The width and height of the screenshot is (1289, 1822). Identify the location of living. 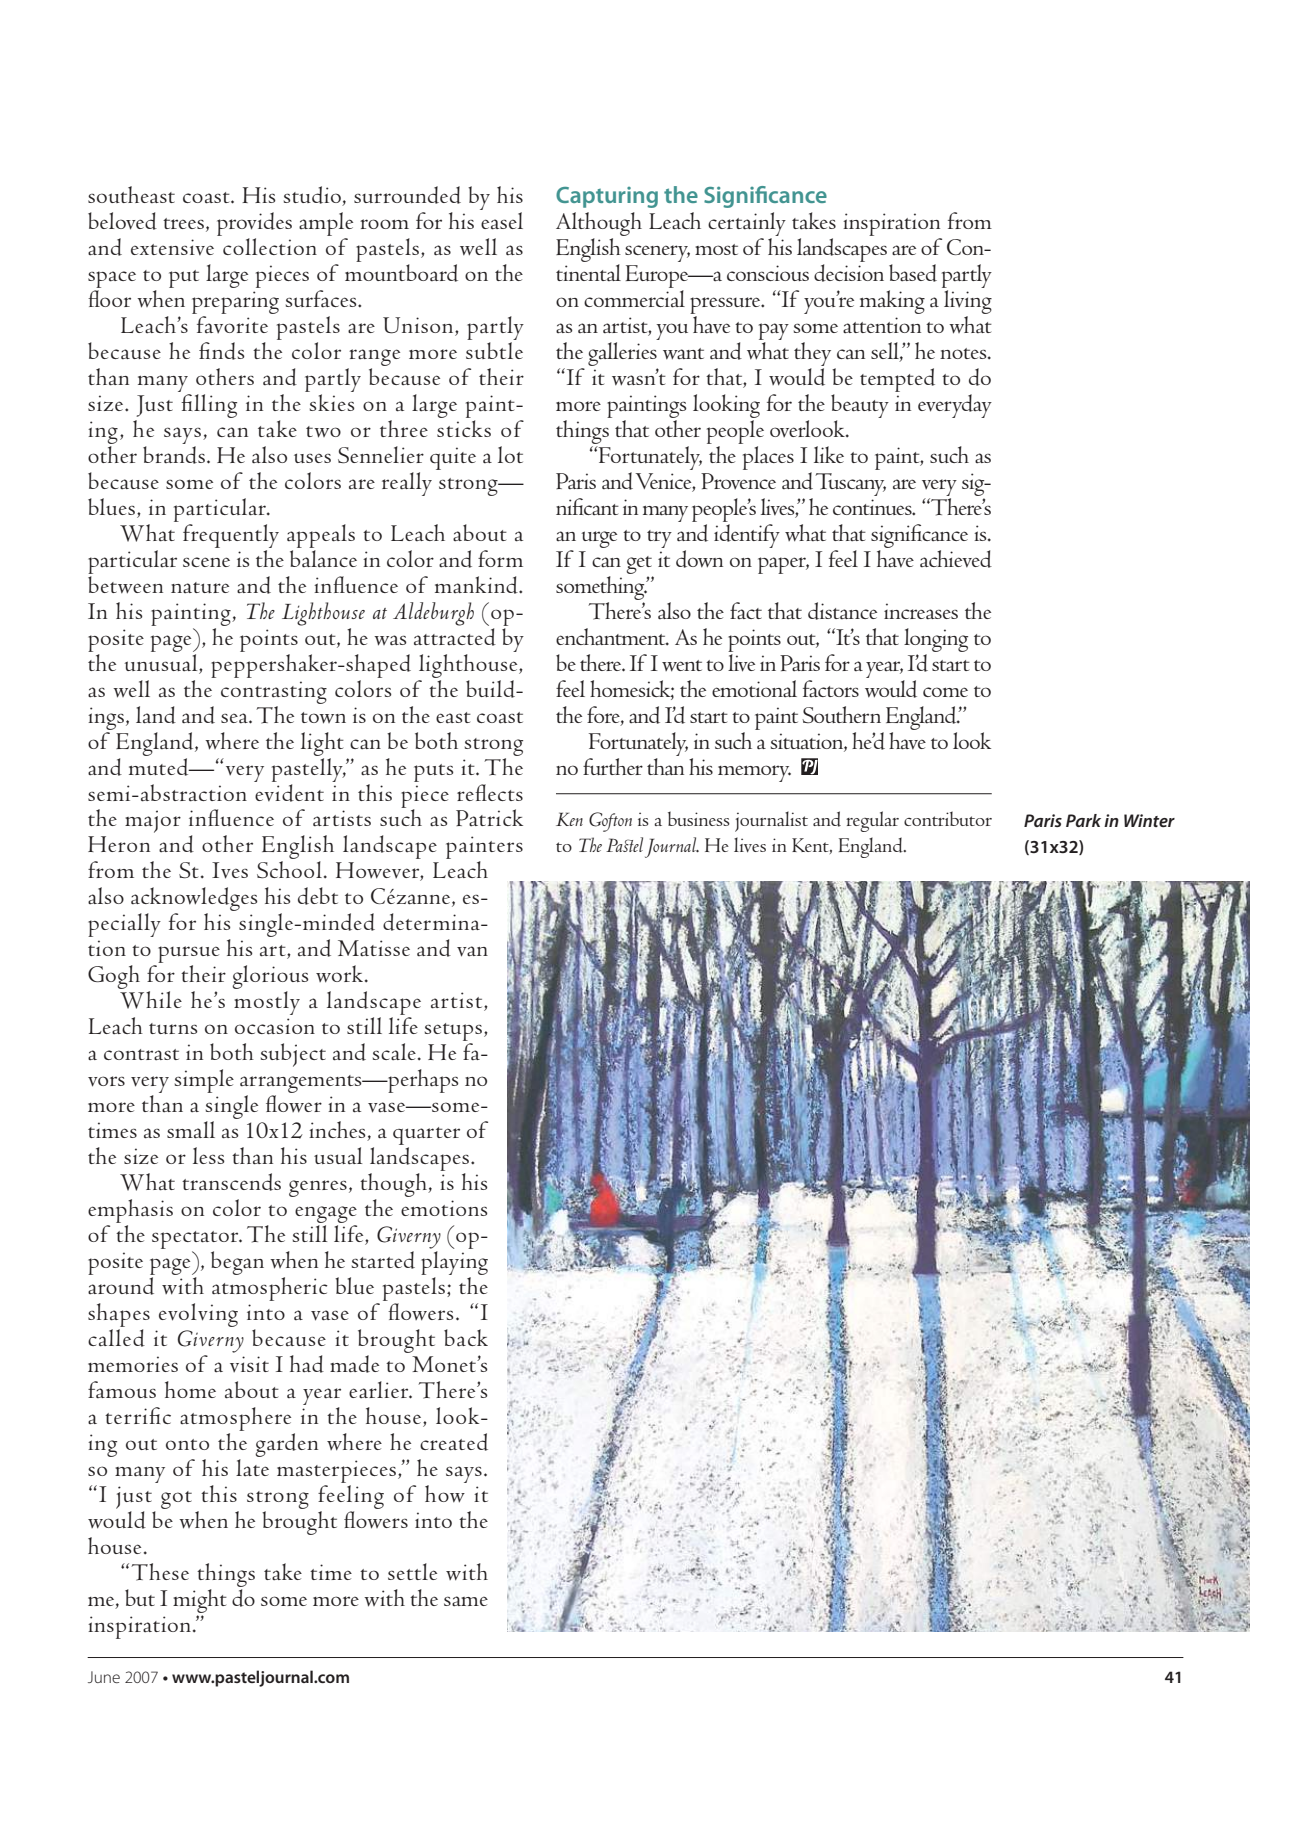
(968, 302).
